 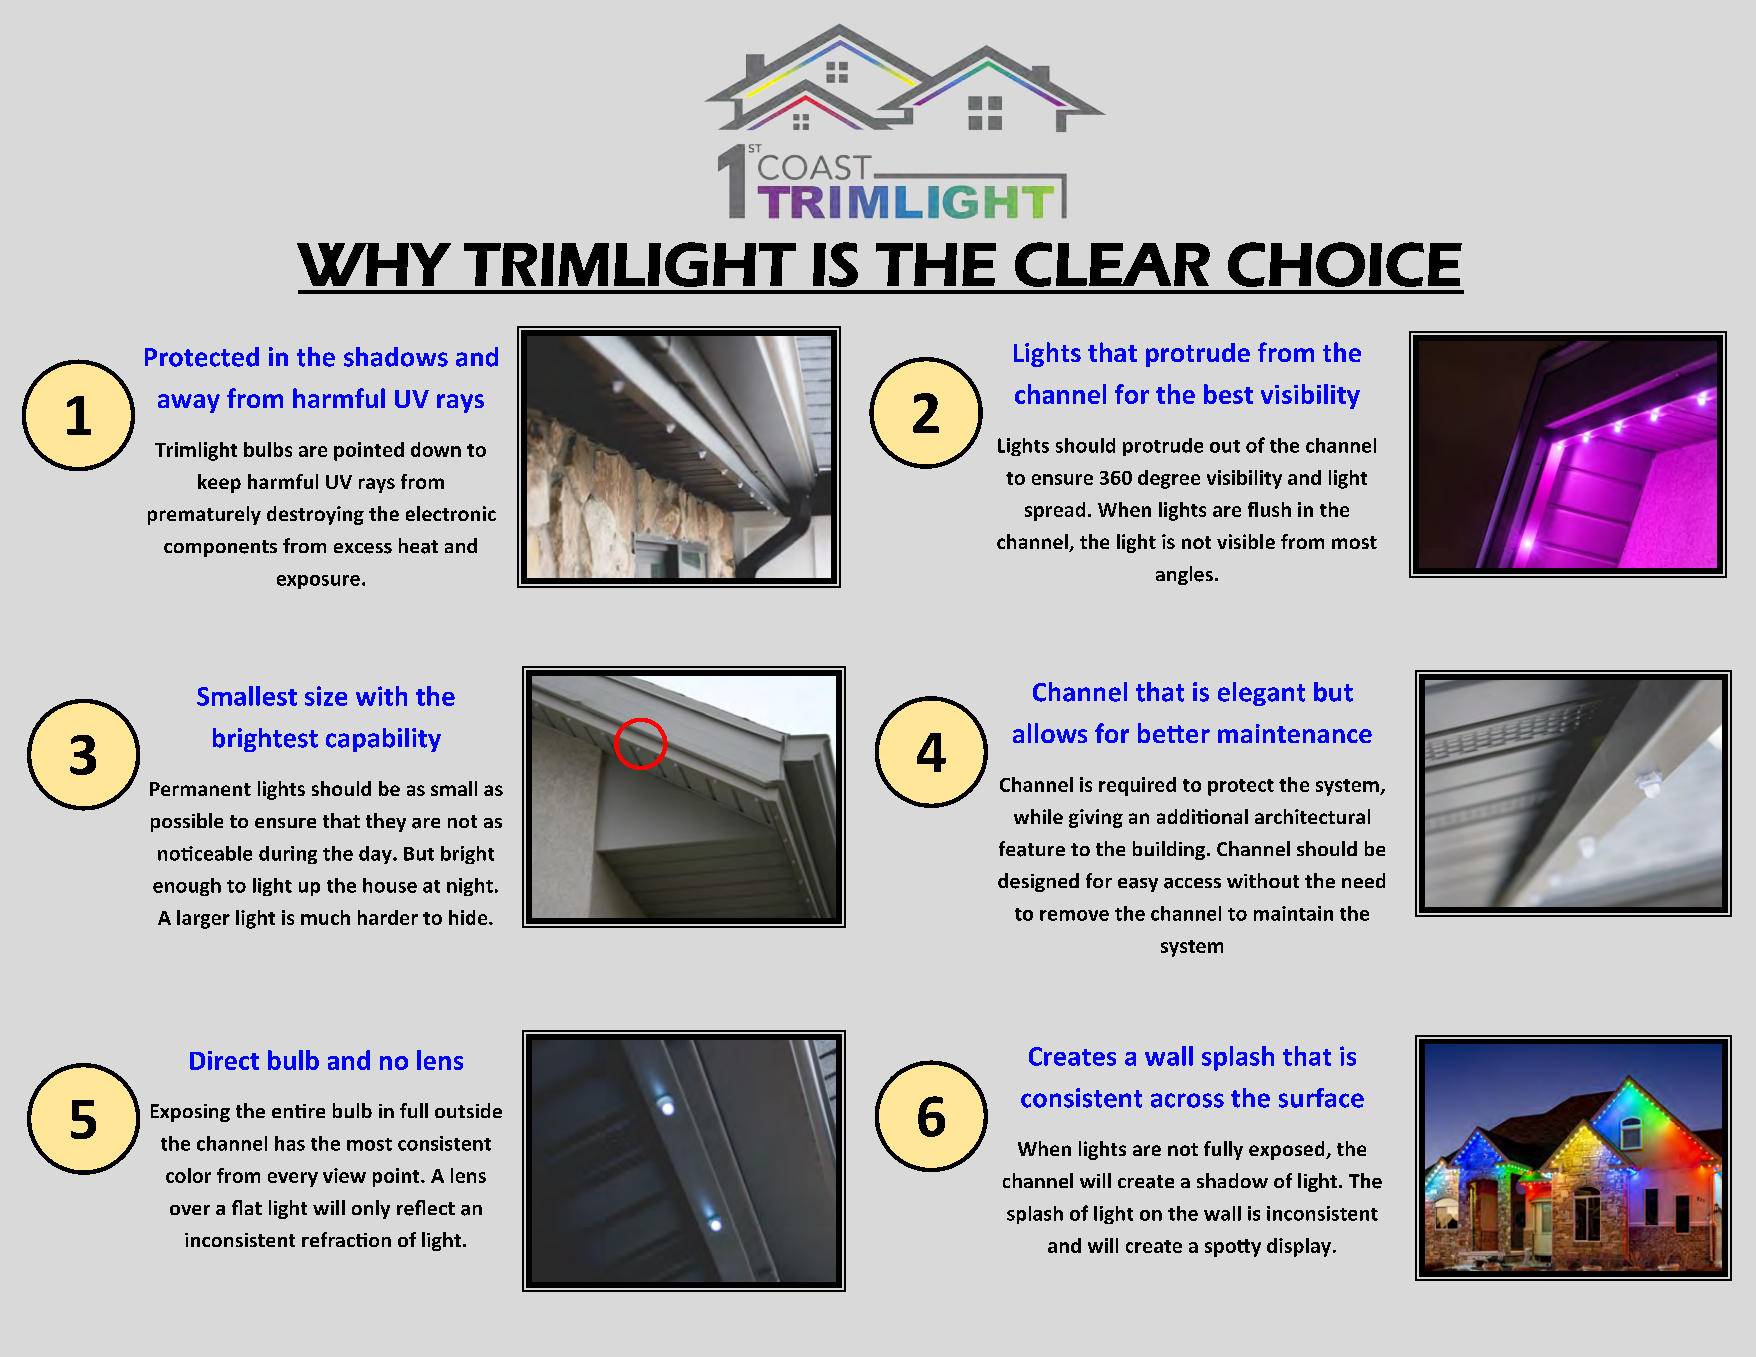 I want to click on better, so click(x=1174, y=733).
